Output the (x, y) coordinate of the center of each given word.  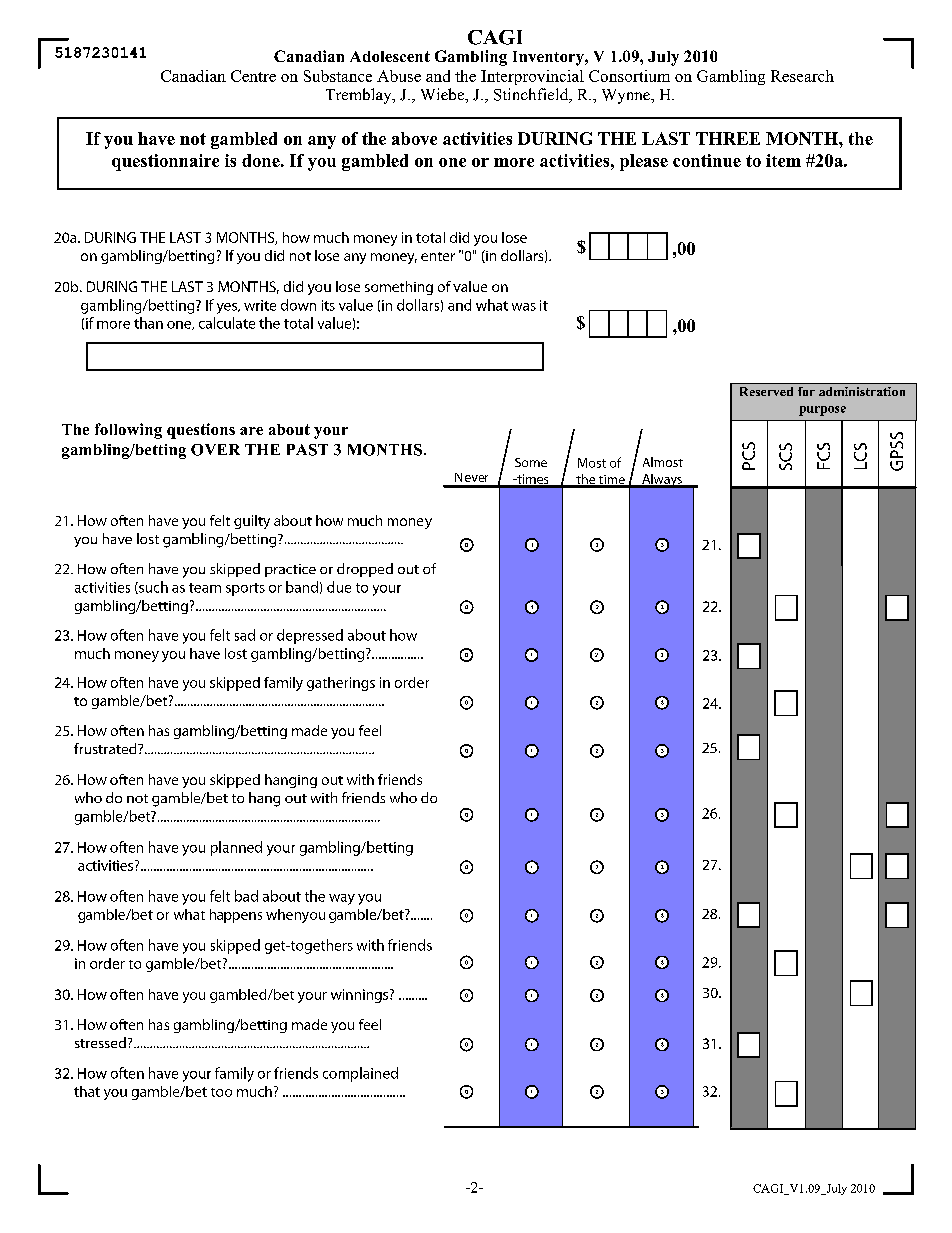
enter (438, 256)
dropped (365, 570)
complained (360, 1074)
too (221, 1092)
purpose (822, 411)
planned (236, 848)
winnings (361, 996)
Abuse (399, 76)
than (148, 323)
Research (802, 76)
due (339, 587)
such (152, 587)
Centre (253, 76)
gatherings (341, 684)
